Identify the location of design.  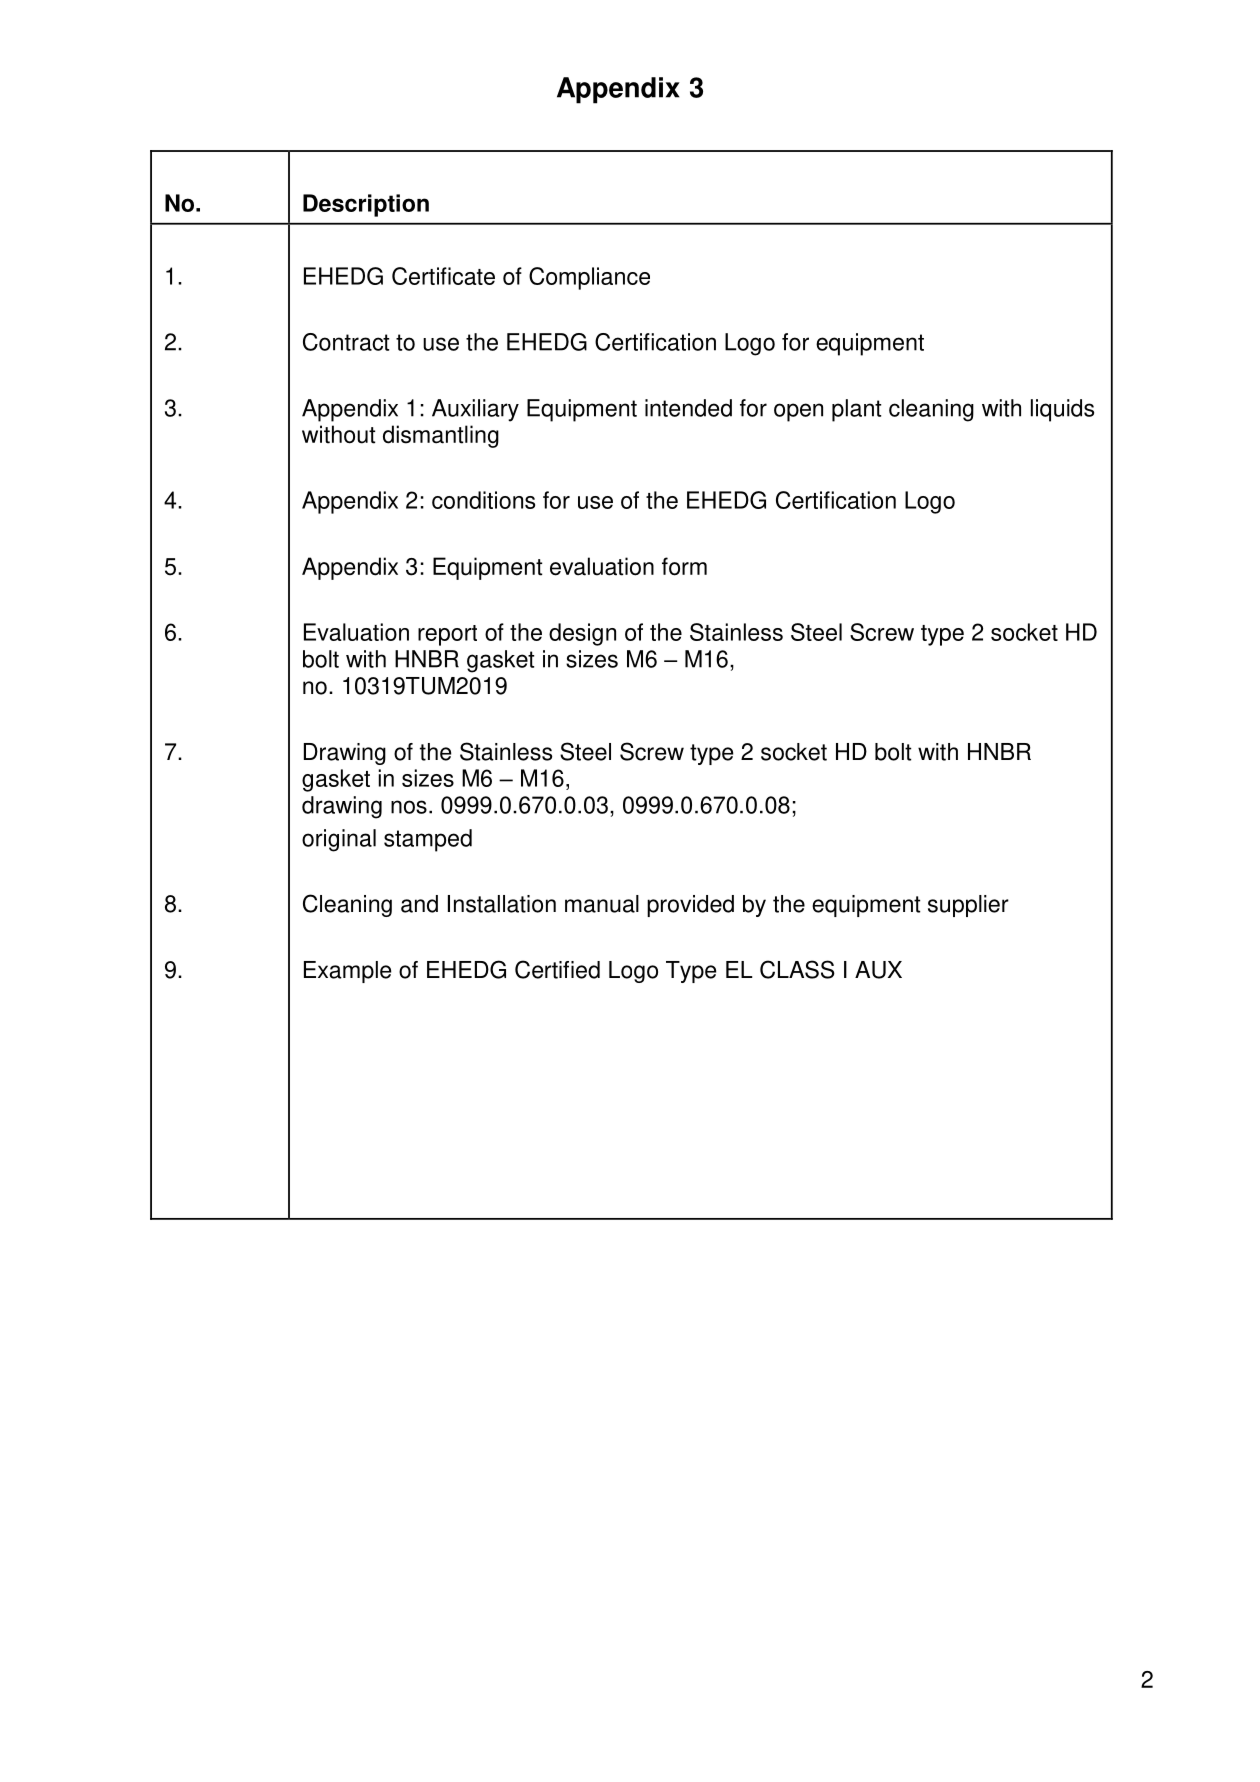
(582, 634).
